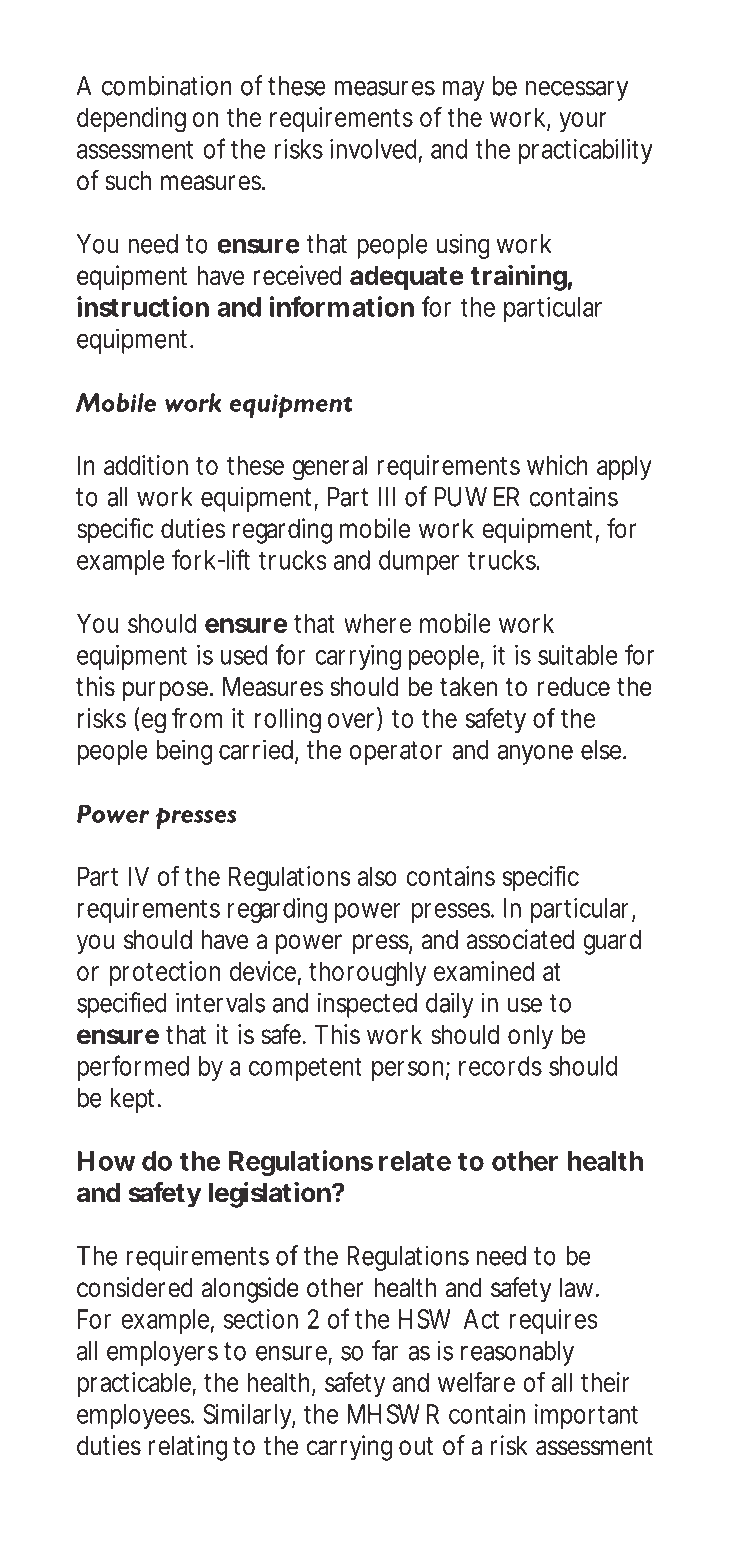  What do you see at coordinates (582, 122) in the screenshot?
I see `your` at bounding box center [582, 122].
